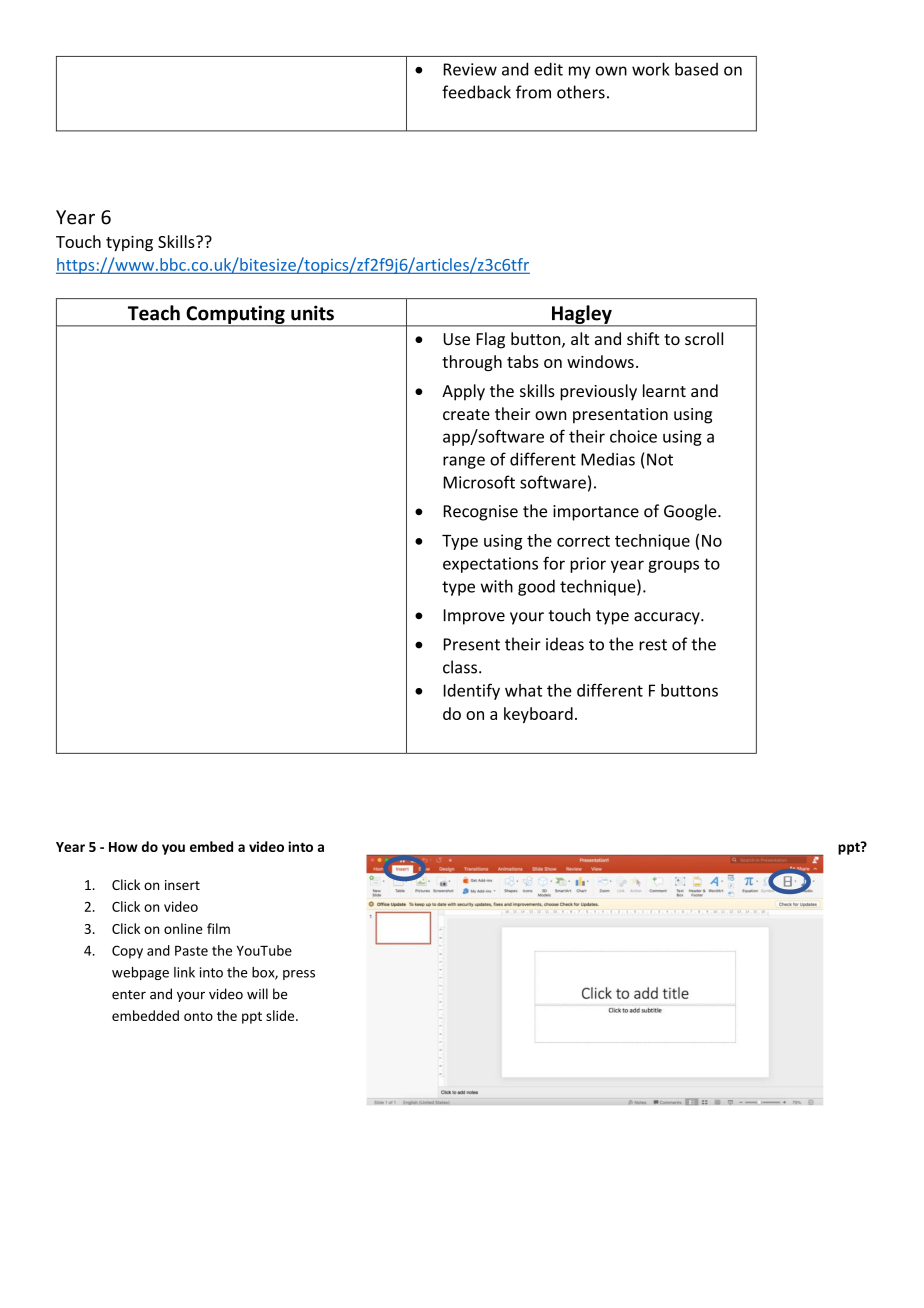 The height and width of the screenshot is (1308, 924). I want to click on typing, so click(129, 243).
